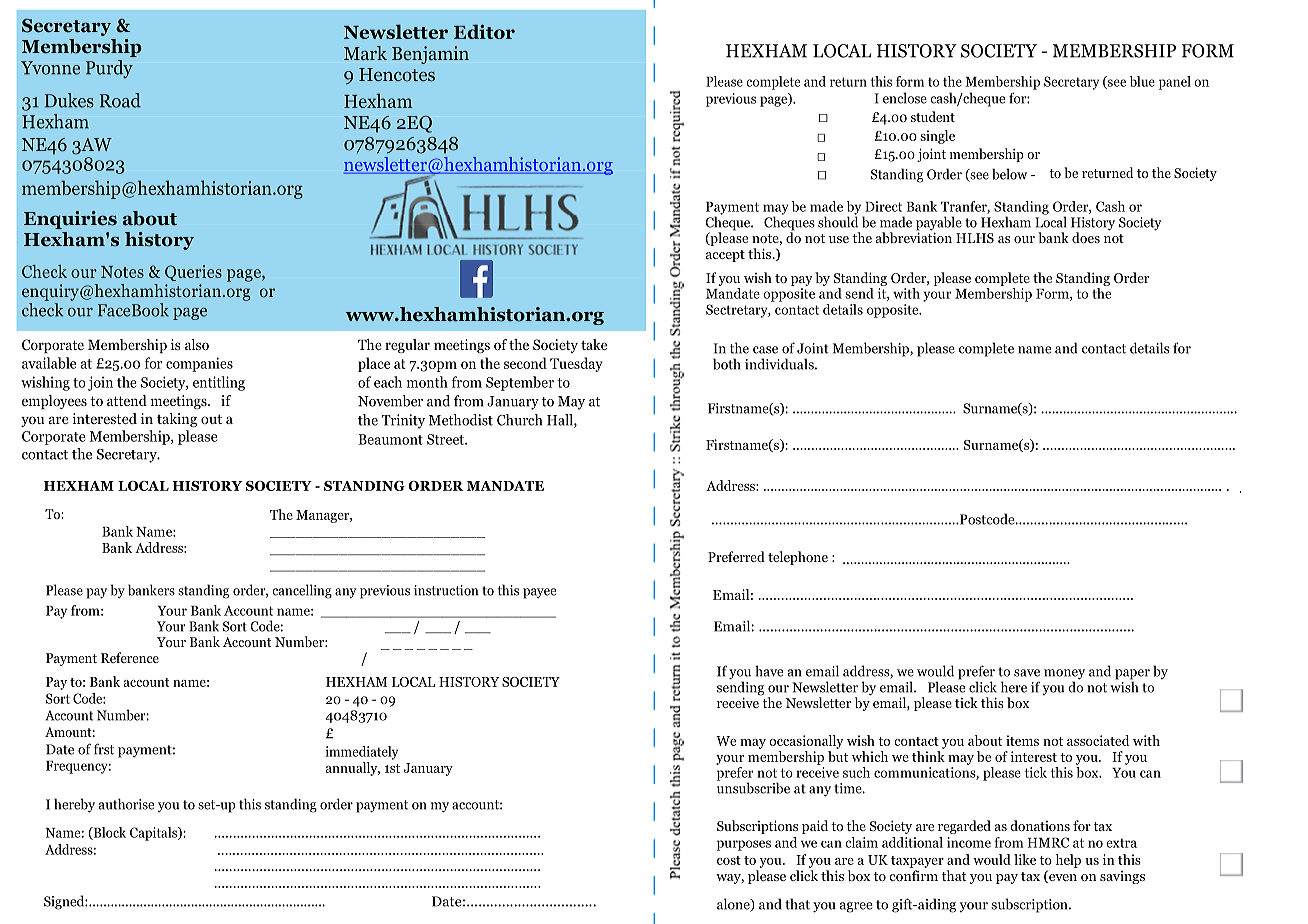  I want to click on Purdy, so click(109, 69).
